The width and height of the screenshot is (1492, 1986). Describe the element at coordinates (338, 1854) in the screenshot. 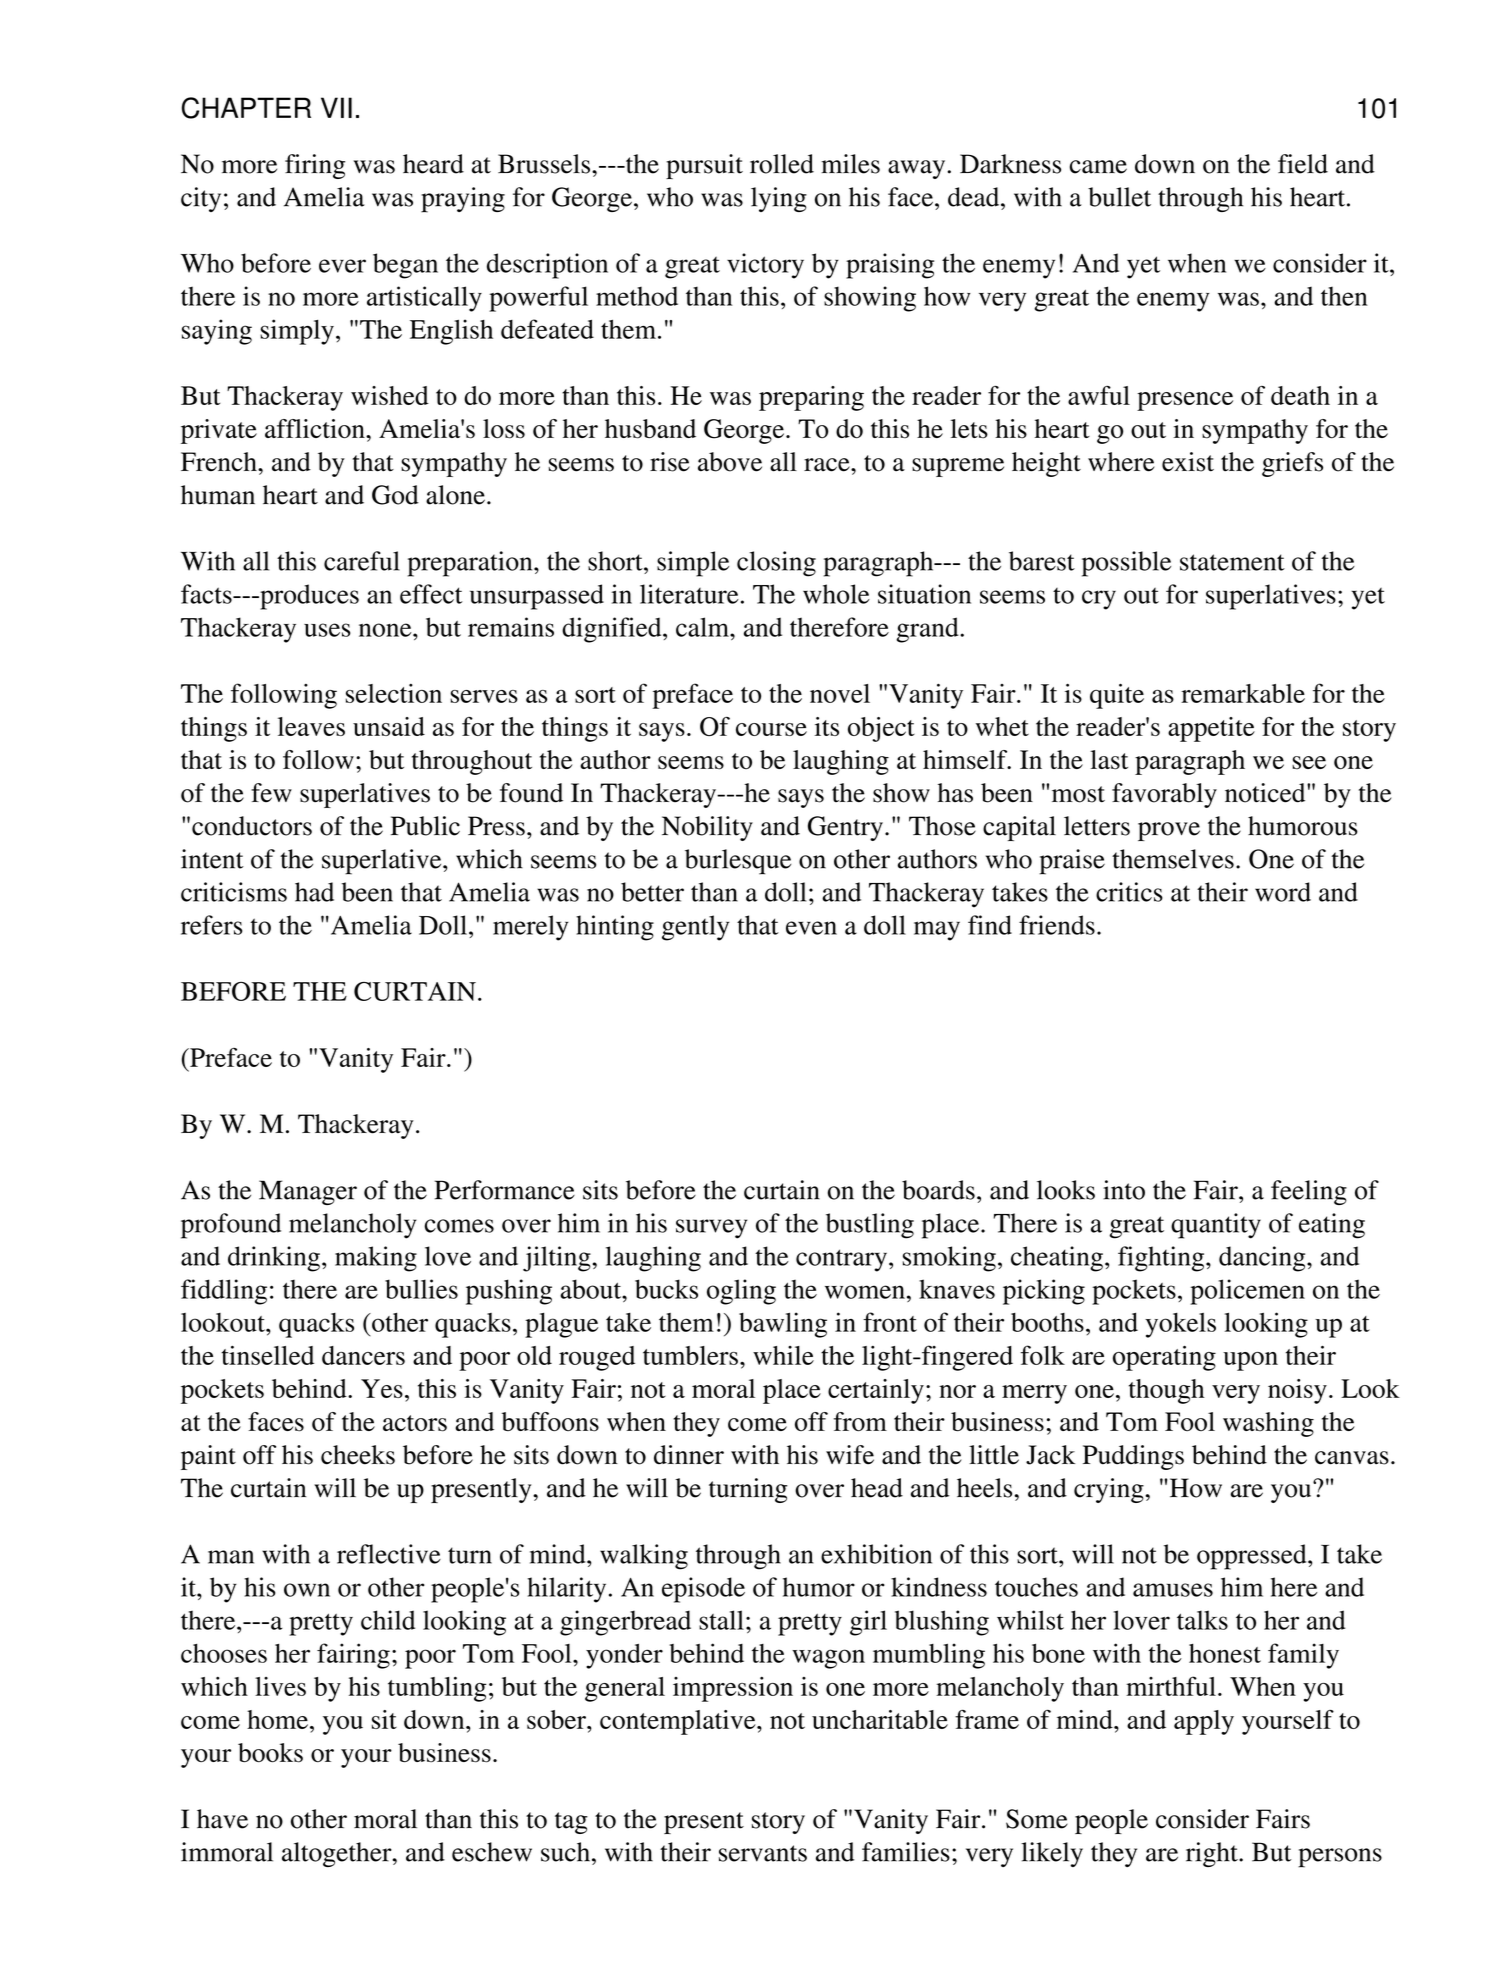

I see `altogether` at that location.
